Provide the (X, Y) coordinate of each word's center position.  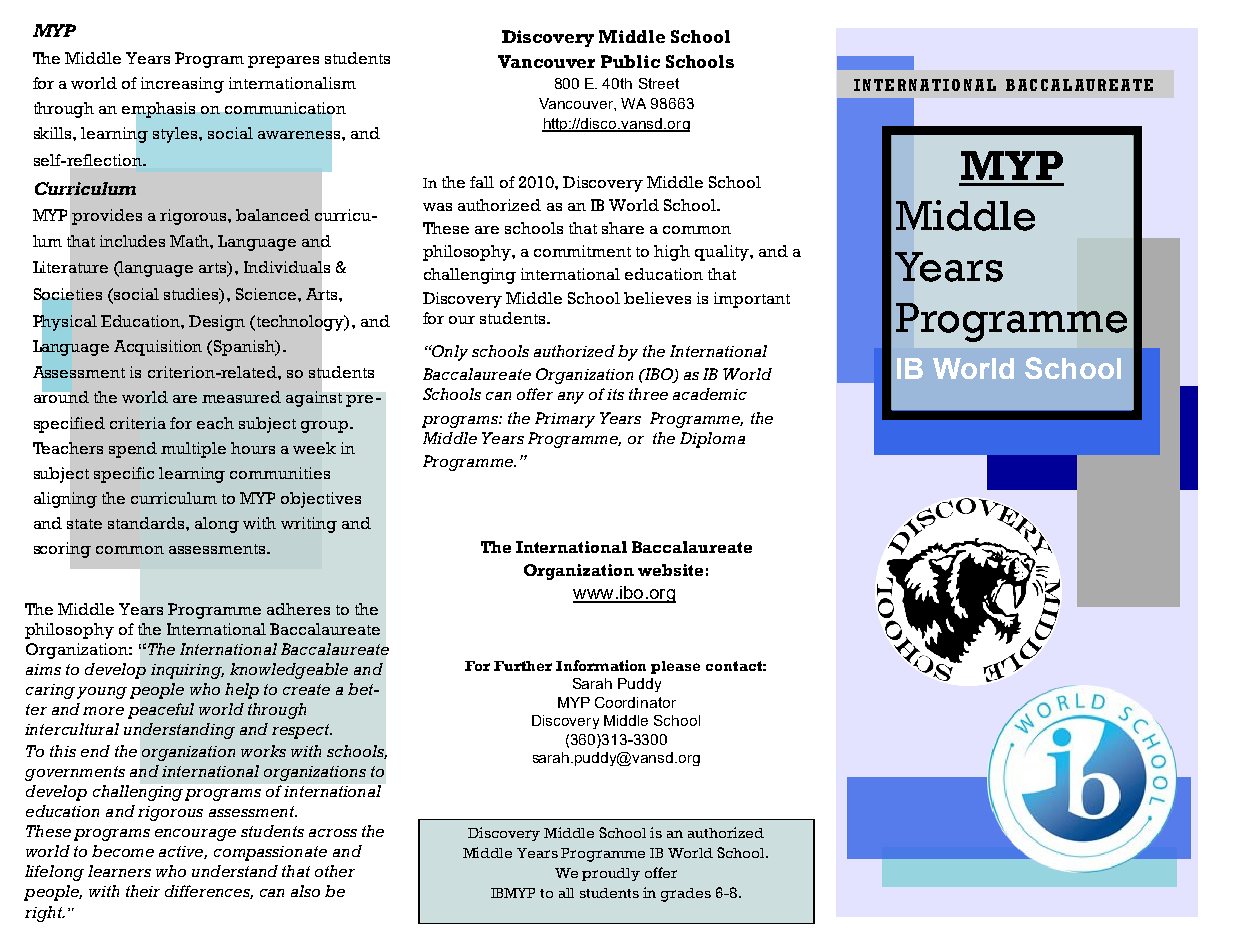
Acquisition (158, 348)
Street (659, 83)
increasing (182, 85)
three (648, 394)
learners (119, 871)
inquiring (187, 671)
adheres (298, 609)
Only (449, 353)
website (670, 570)
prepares (283, 62)
